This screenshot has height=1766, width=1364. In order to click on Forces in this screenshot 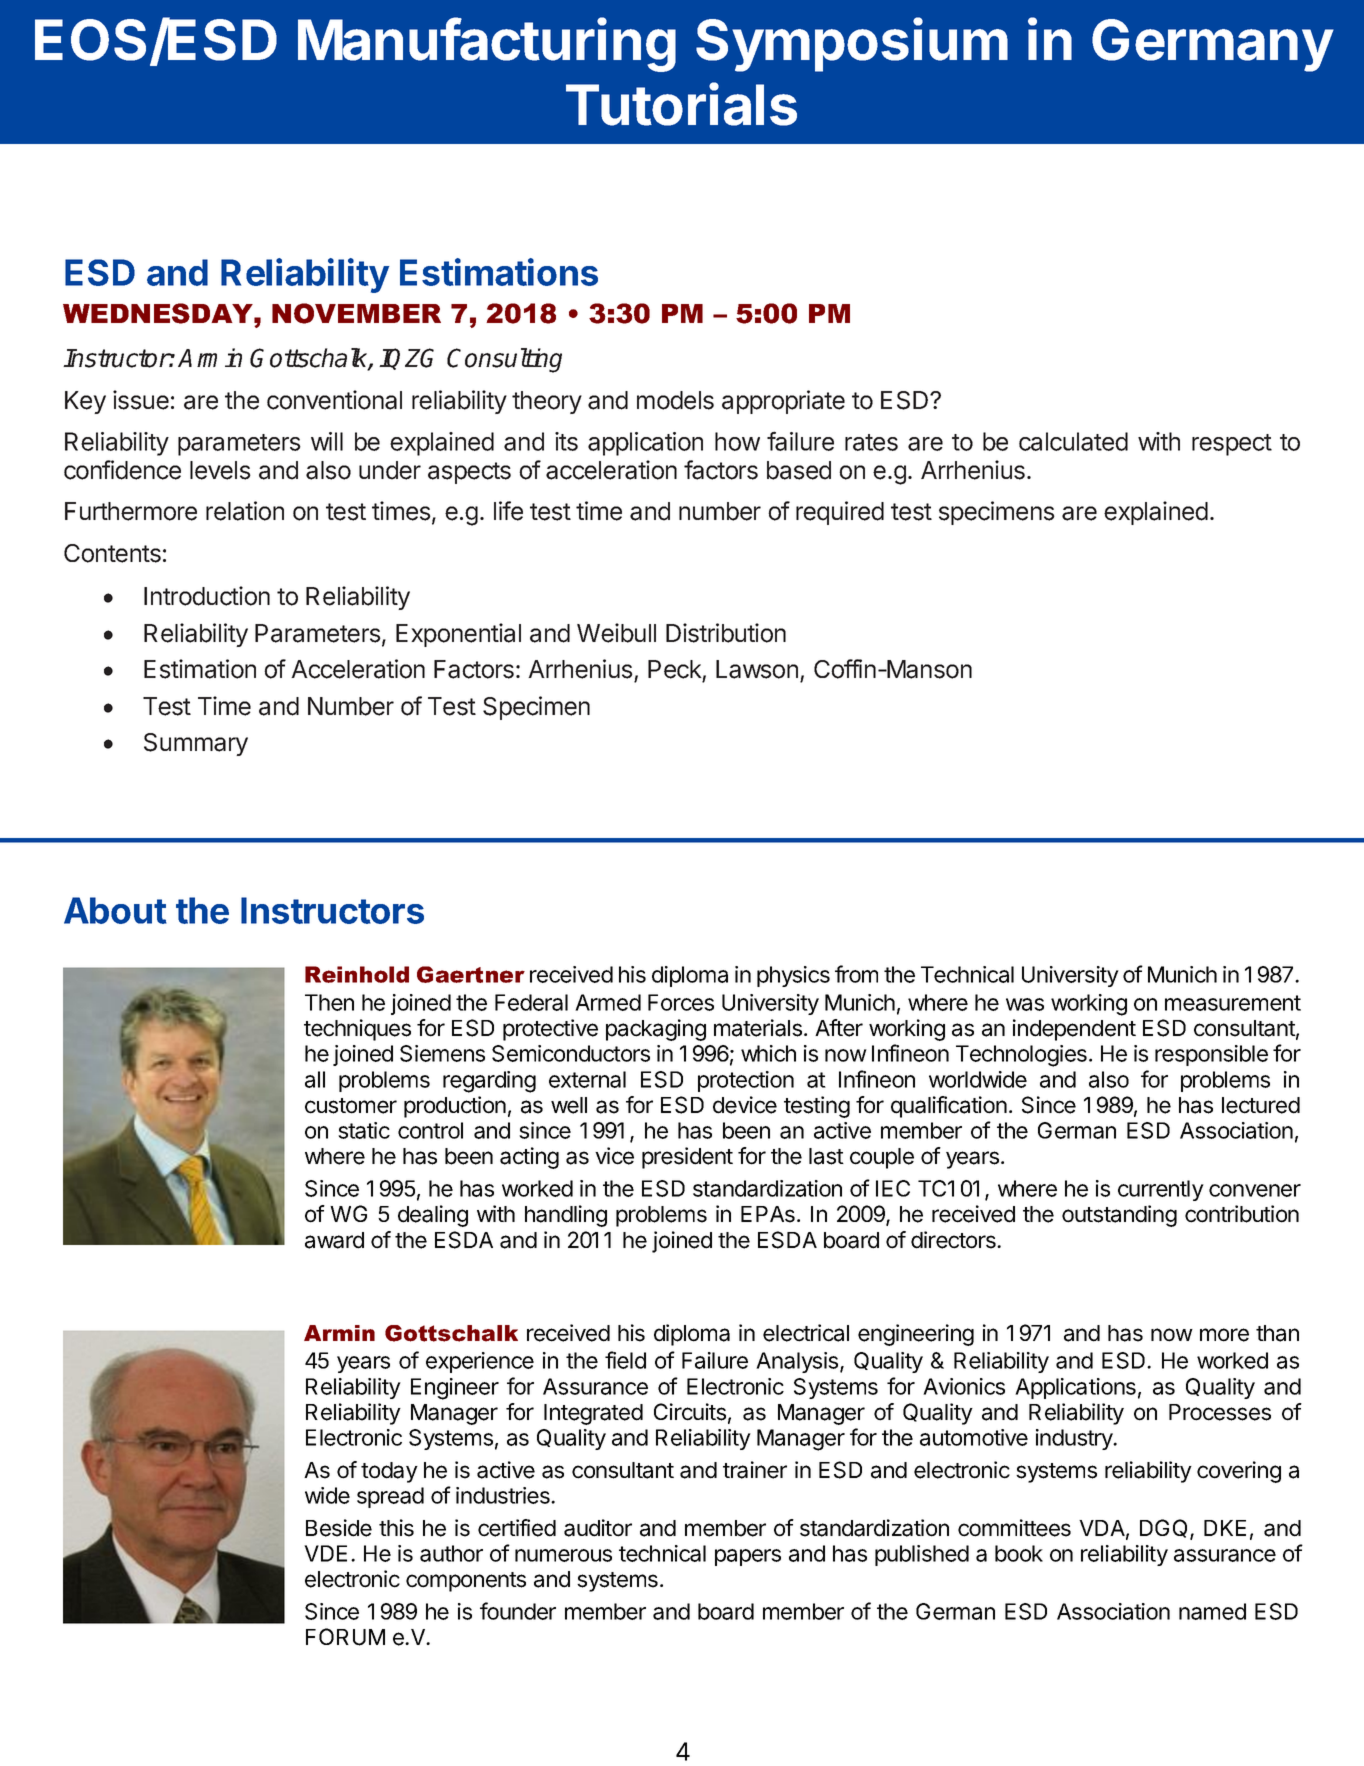, I will do `click(681, 1002)`.
